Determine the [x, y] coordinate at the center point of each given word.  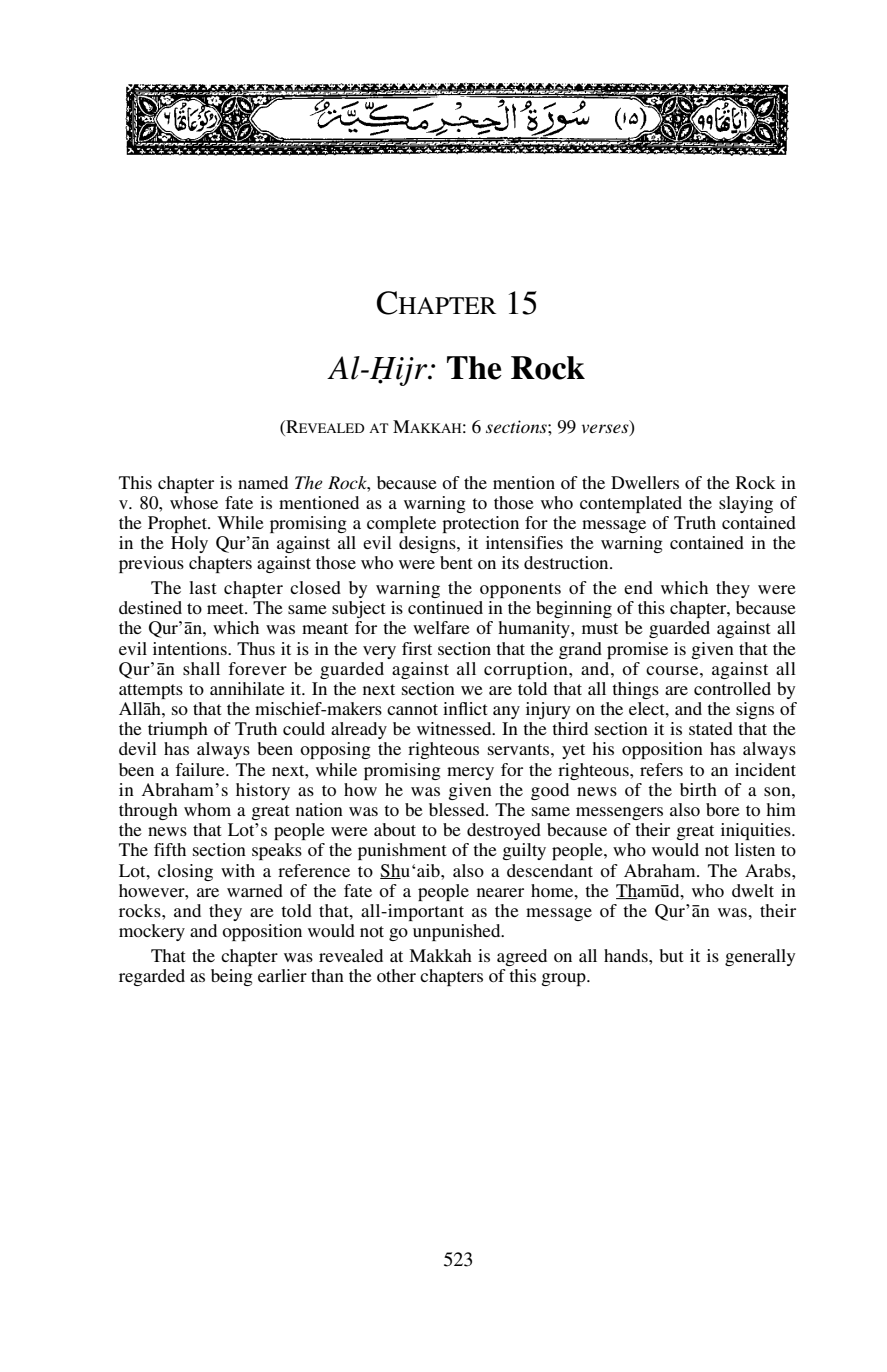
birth [698, 789]
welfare [441, 627]
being [232, 977]
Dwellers [645, 482]
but [671, 955]
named [263, 482]
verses [606, 429]
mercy [470, 773]
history [263, 791]
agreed [522, 957]
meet [226, 608]
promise [637, 650]
